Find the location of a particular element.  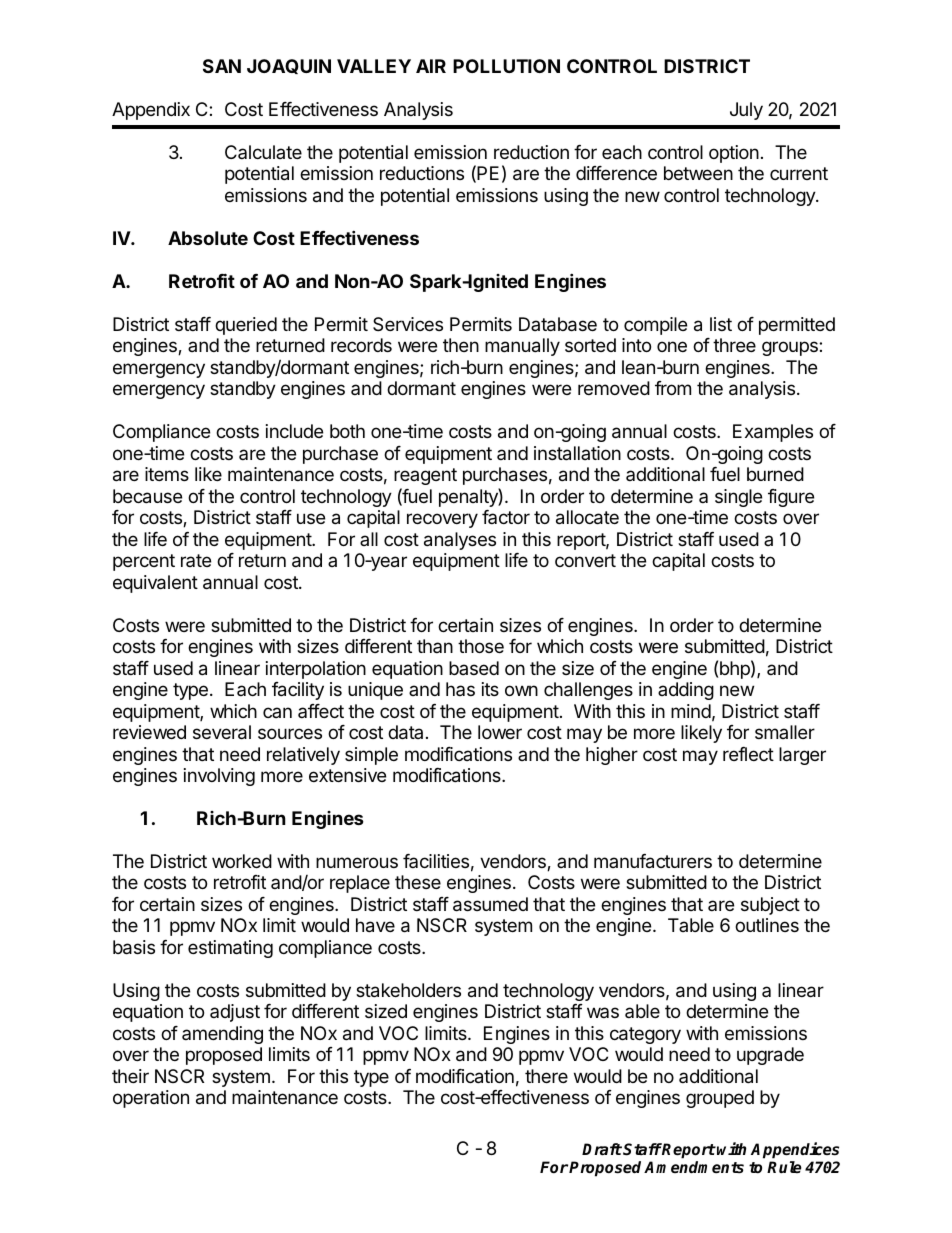

those is located at coordinates (481, 646).
